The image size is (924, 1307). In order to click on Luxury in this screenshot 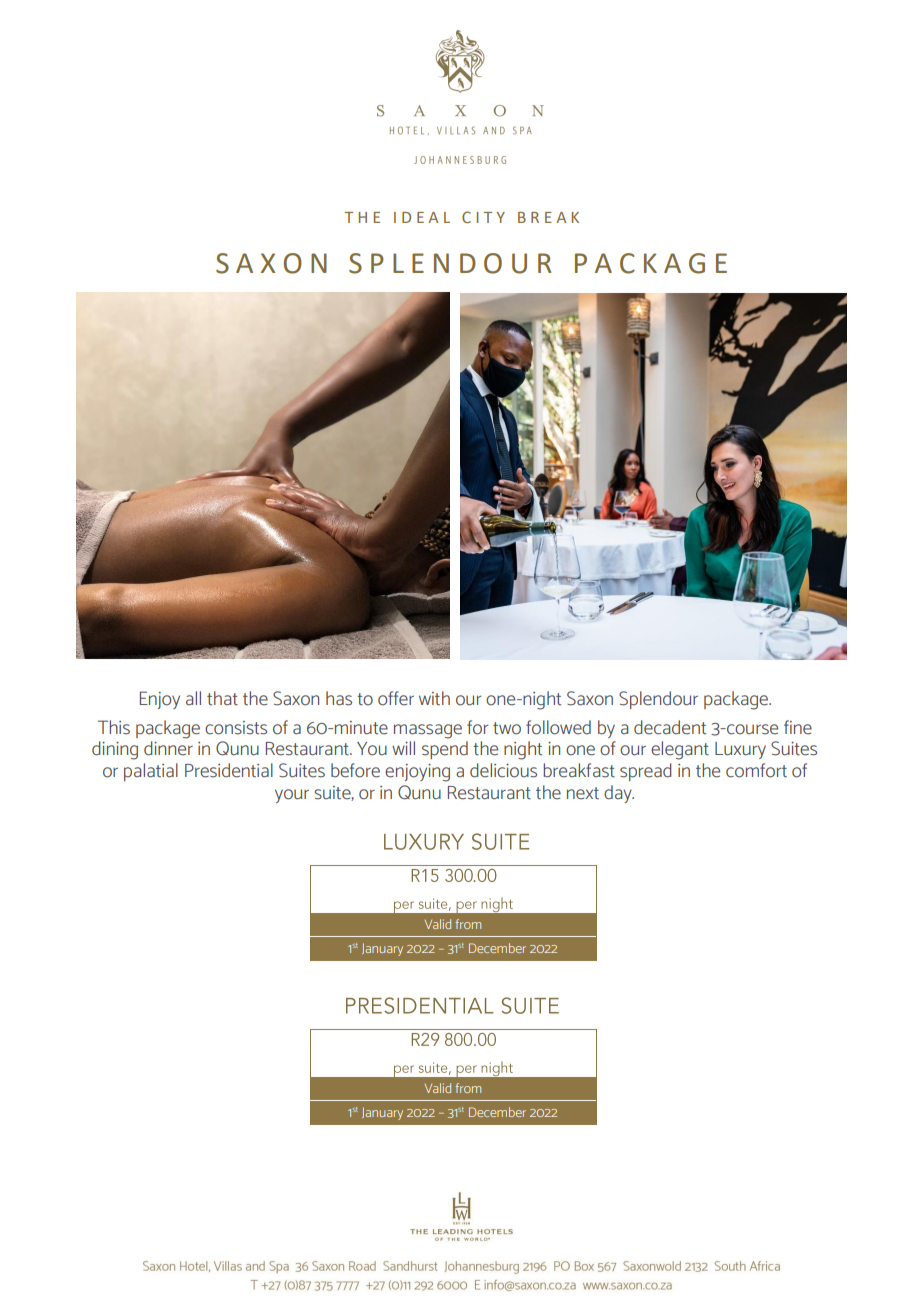, I will do `click(740, 750)`.
